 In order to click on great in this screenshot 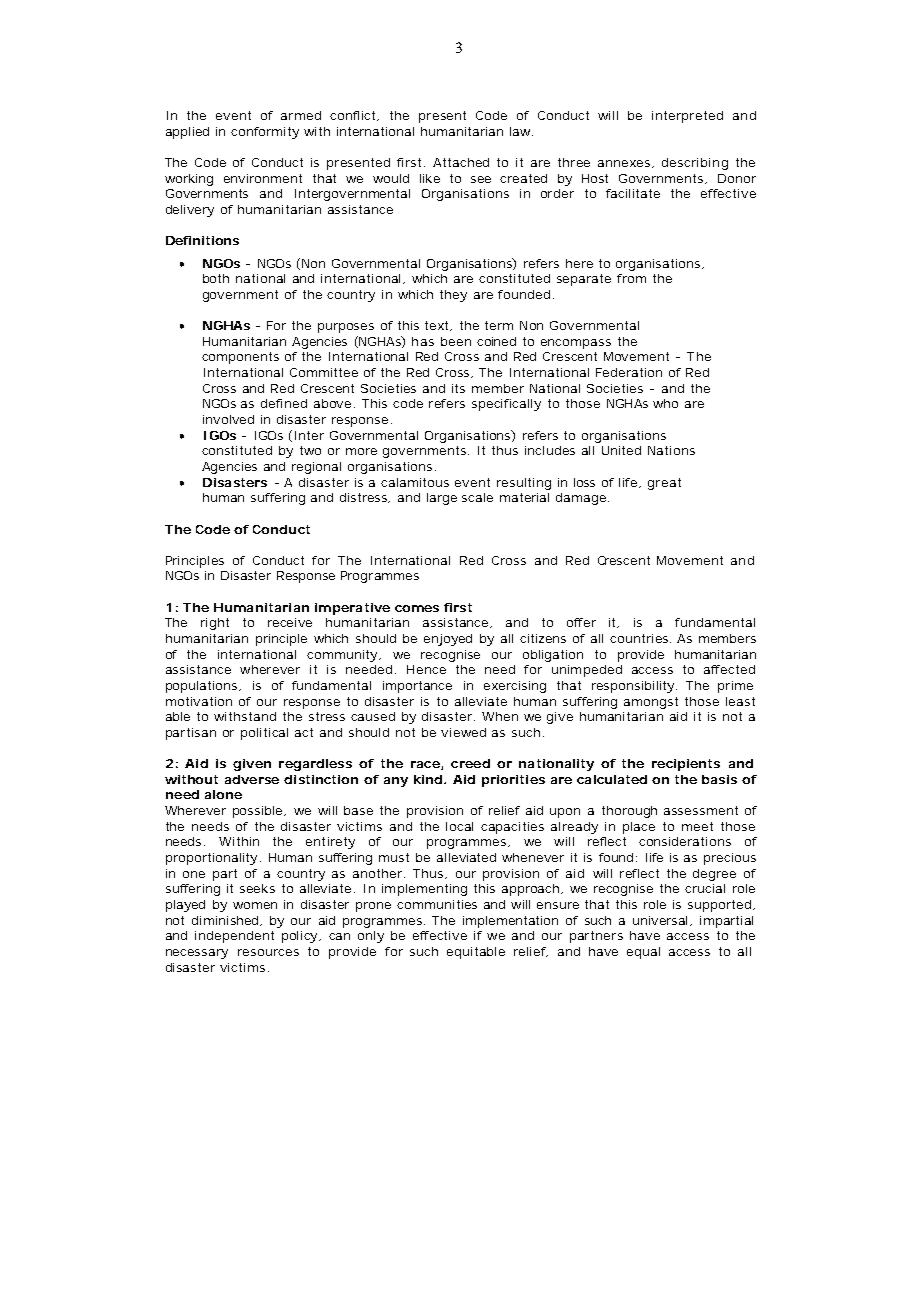, I will do `click(664, 484)`.
